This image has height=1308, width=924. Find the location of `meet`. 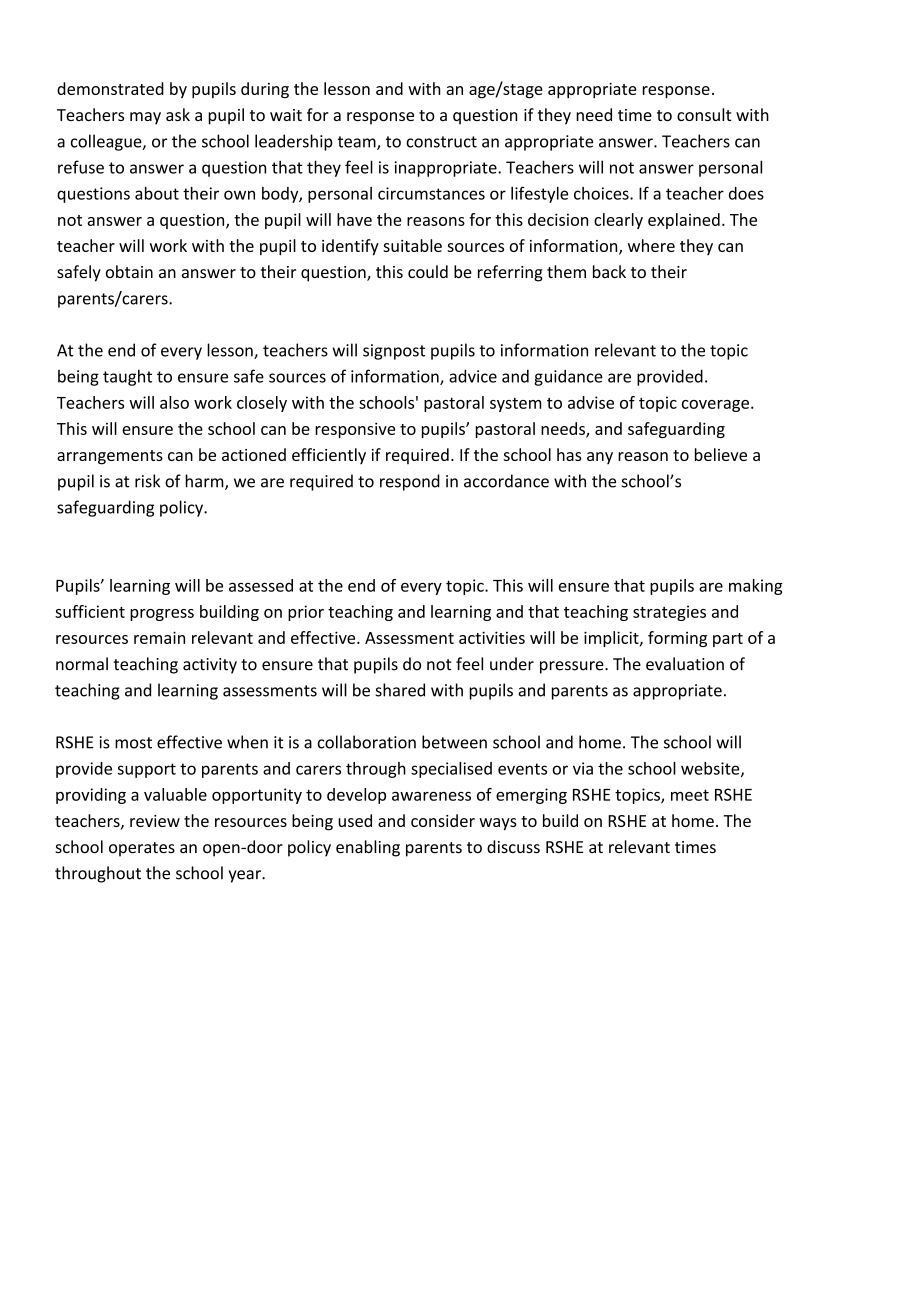

meet is located at coordinates (690, 795).
